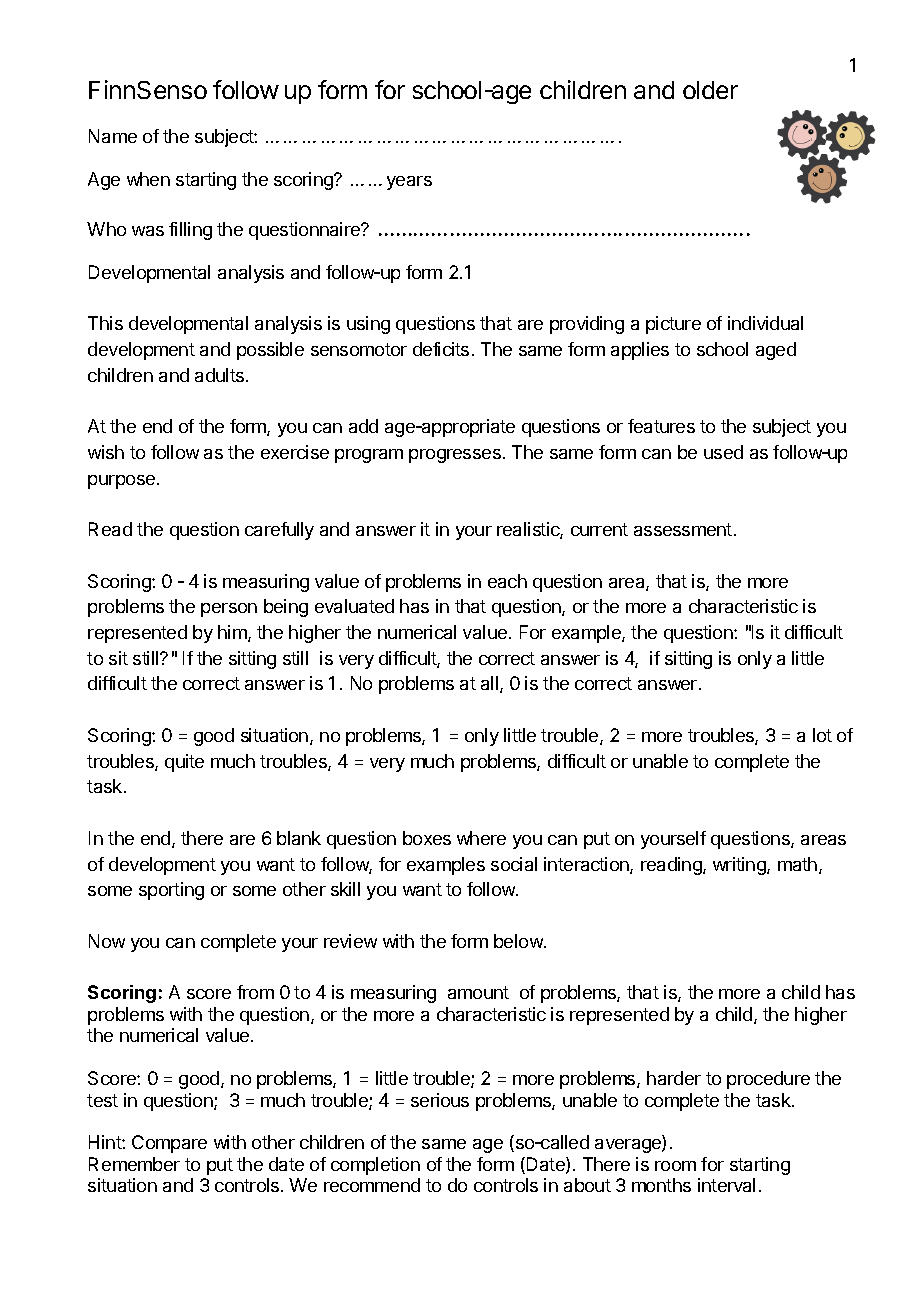  I want to click on writing, so click(740, 866).
